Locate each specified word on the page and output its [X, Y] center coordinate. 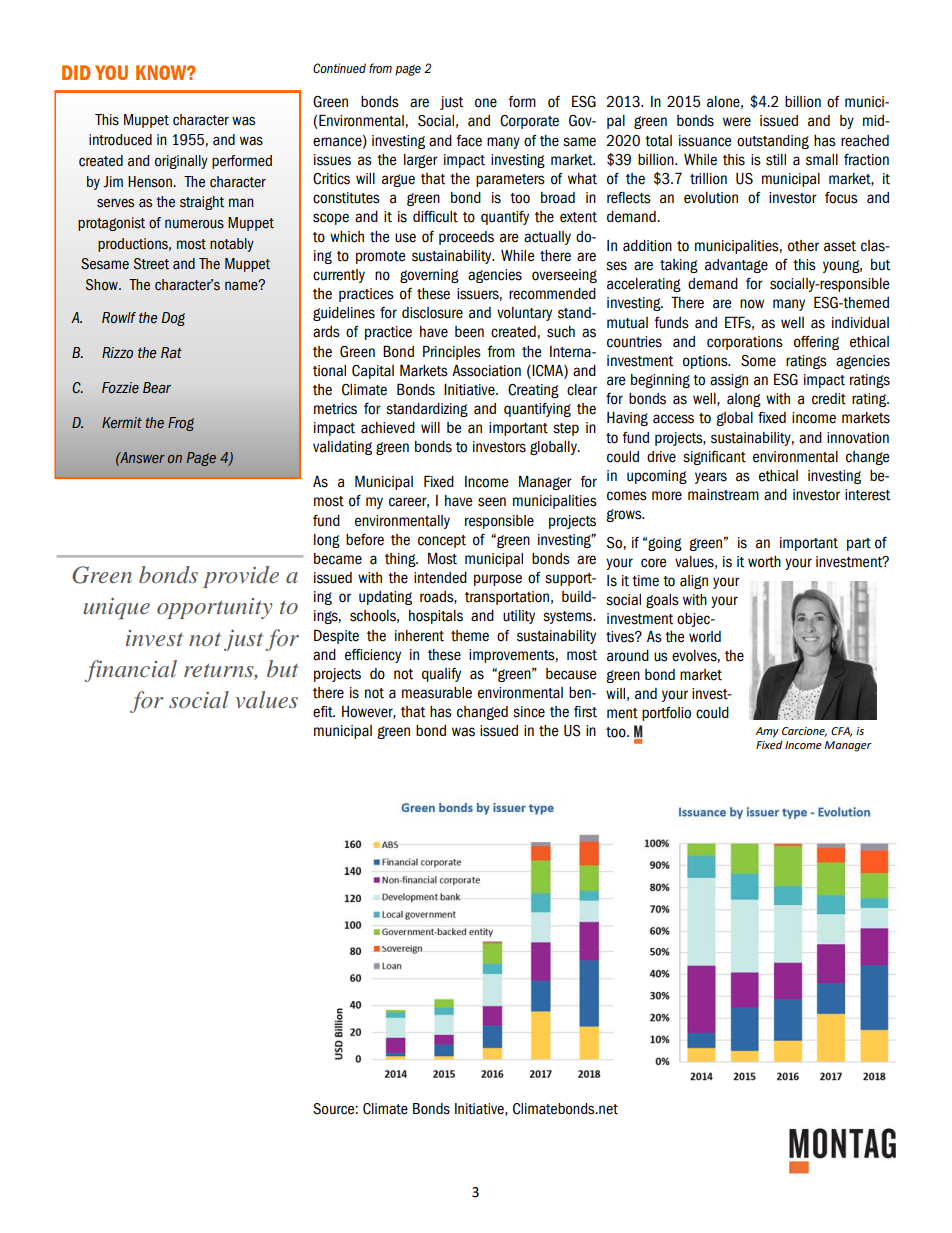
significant [714, 458]
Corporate [529, 122]
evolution [711, 198]
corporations [745, 343]
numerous [194, 224]
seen [492, 502]
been [469, 332]
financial [130, 671]
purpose [498, 580]
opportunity [215, 608]
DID [76, 72]
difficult [435, 217]
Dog [173, 319]
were [737, 122]
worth [764, 562]
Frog [181, 424]
